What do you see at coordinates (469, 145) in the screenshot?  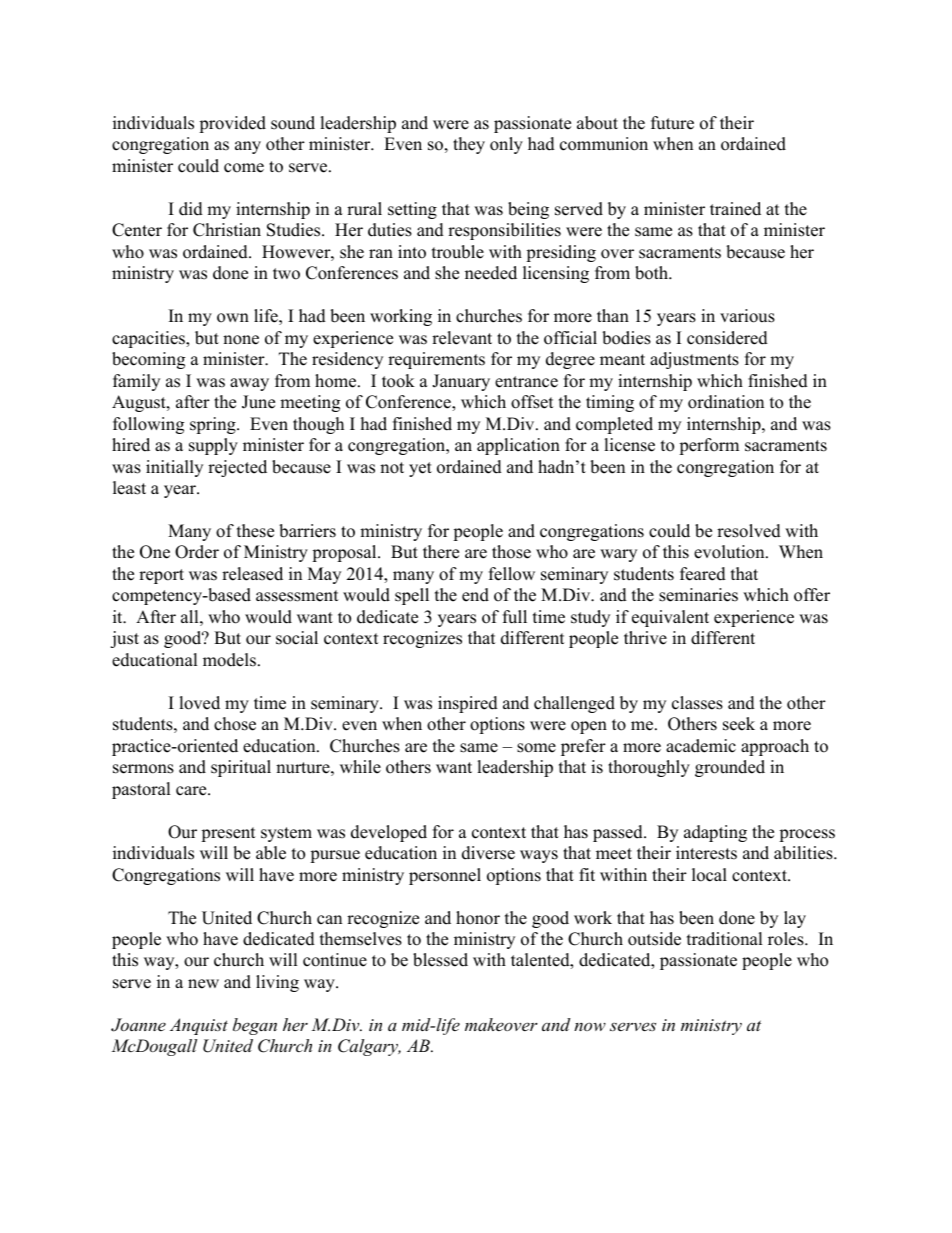 I see `they` at bounding box center [469, 145].
